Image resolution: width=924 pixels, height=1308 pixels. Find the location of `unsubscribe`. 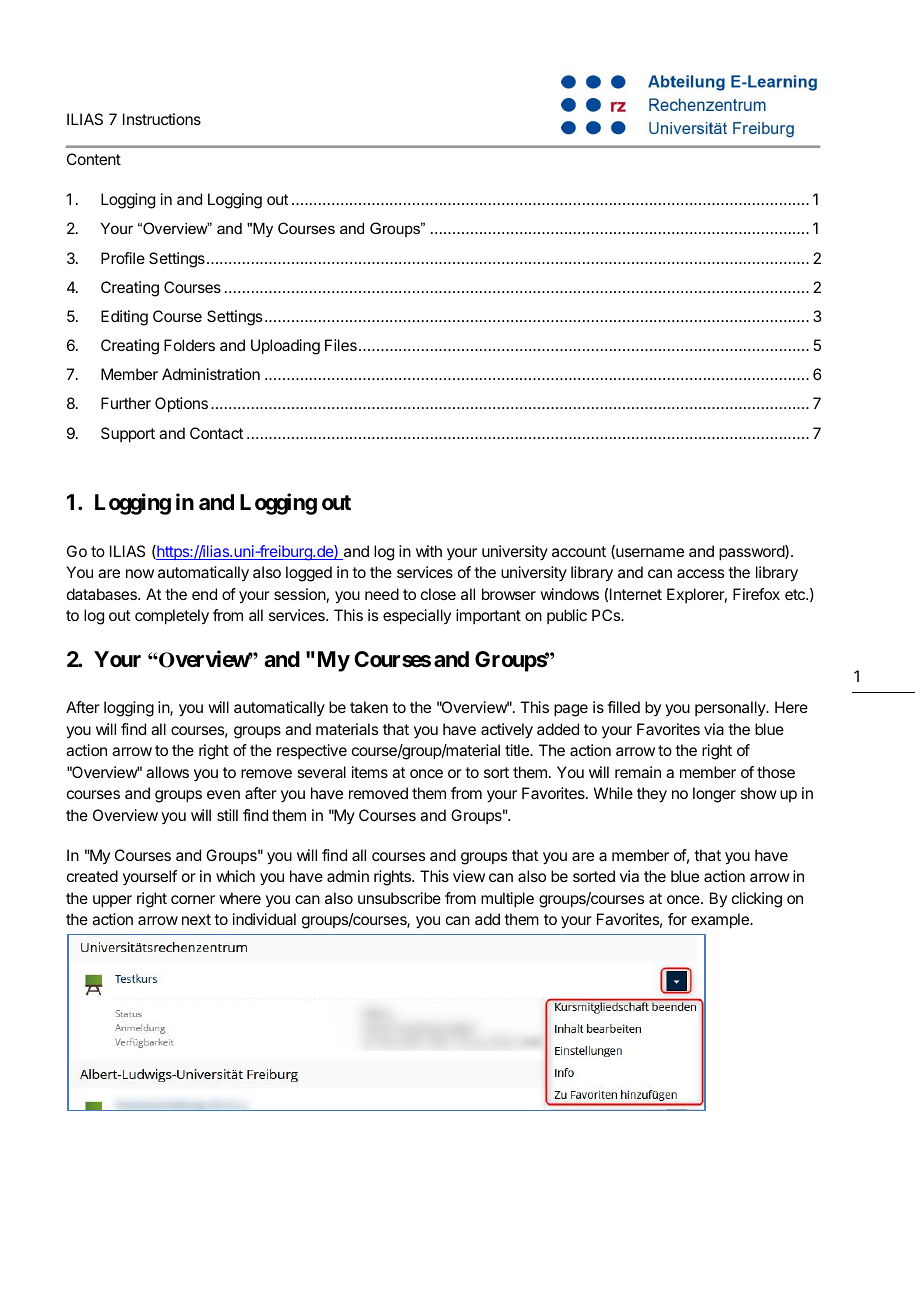

unsubscribe is located at coordinates (399, 898).
